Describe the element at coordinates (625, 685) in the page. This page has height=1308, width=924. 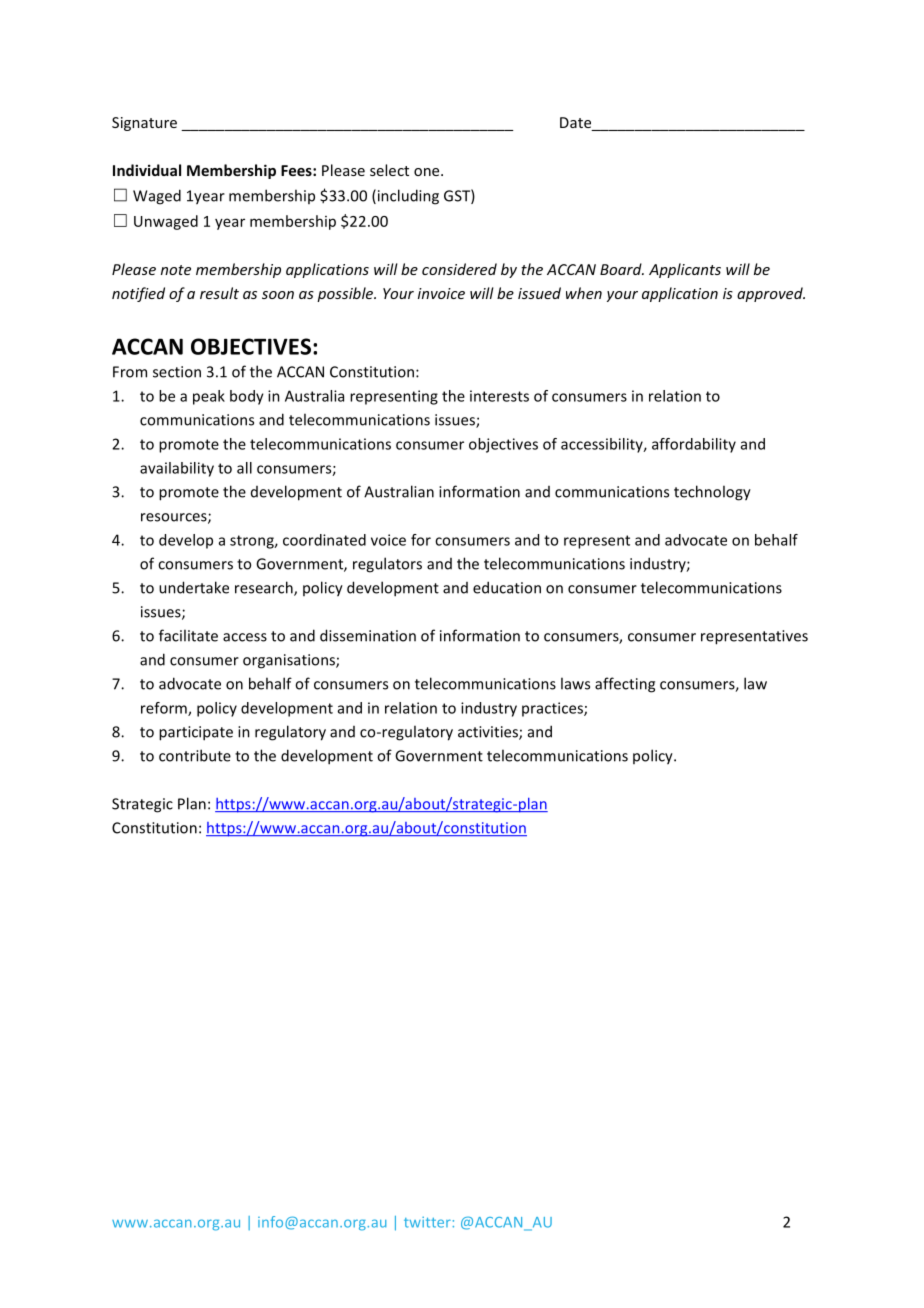
I see `affecting` at that location.
